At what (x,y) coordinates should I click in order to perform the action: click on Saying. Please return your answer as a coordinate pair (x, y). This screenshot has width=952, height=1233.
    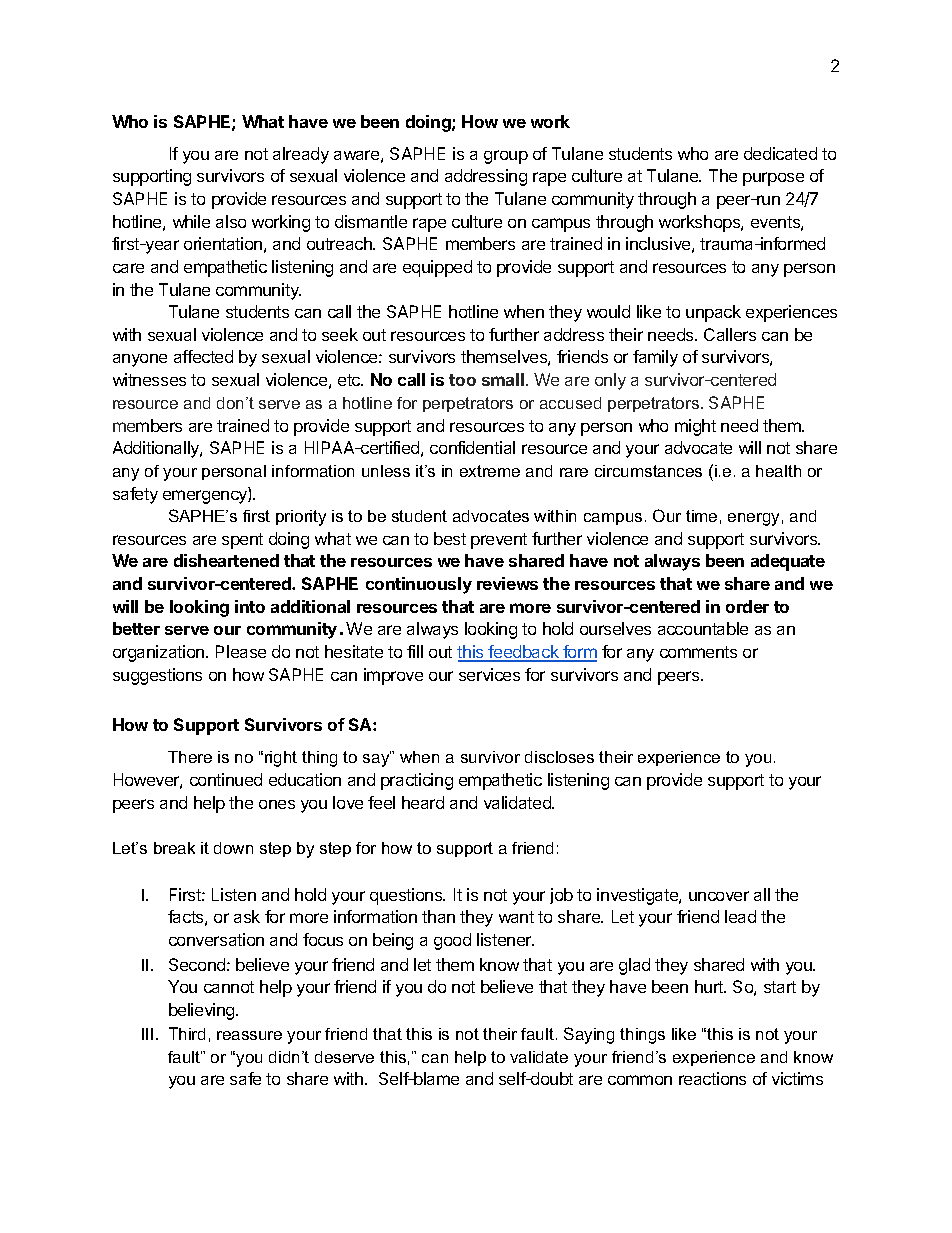
    Looking at the image, I should click on (589, 1035).
